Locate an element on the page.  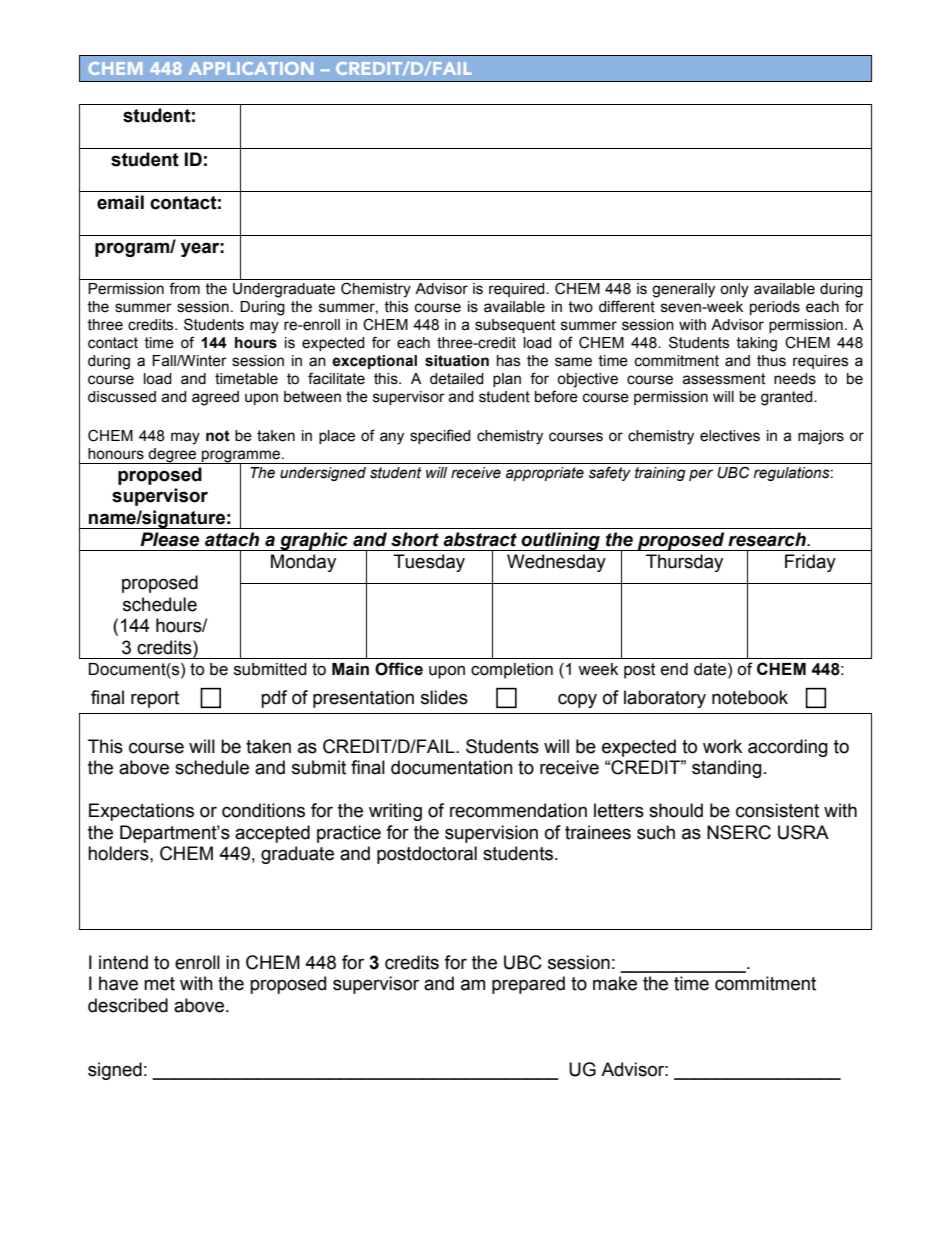
slides is located at coordinates (444, 697).
